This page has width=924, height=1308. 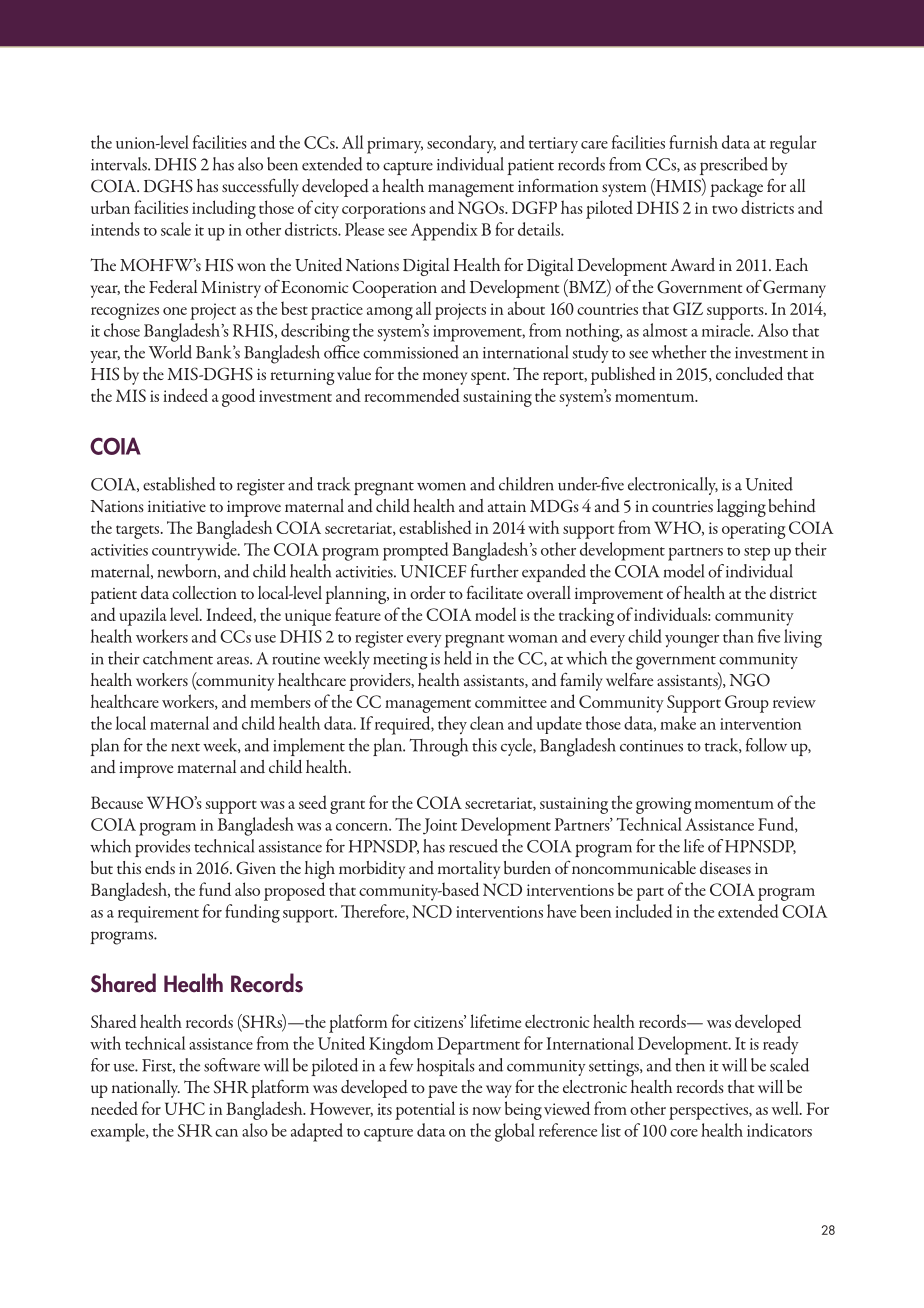 What do you see at coordinates (738, 636) in the page?
I see `than` at bounding box center [738, 636].
